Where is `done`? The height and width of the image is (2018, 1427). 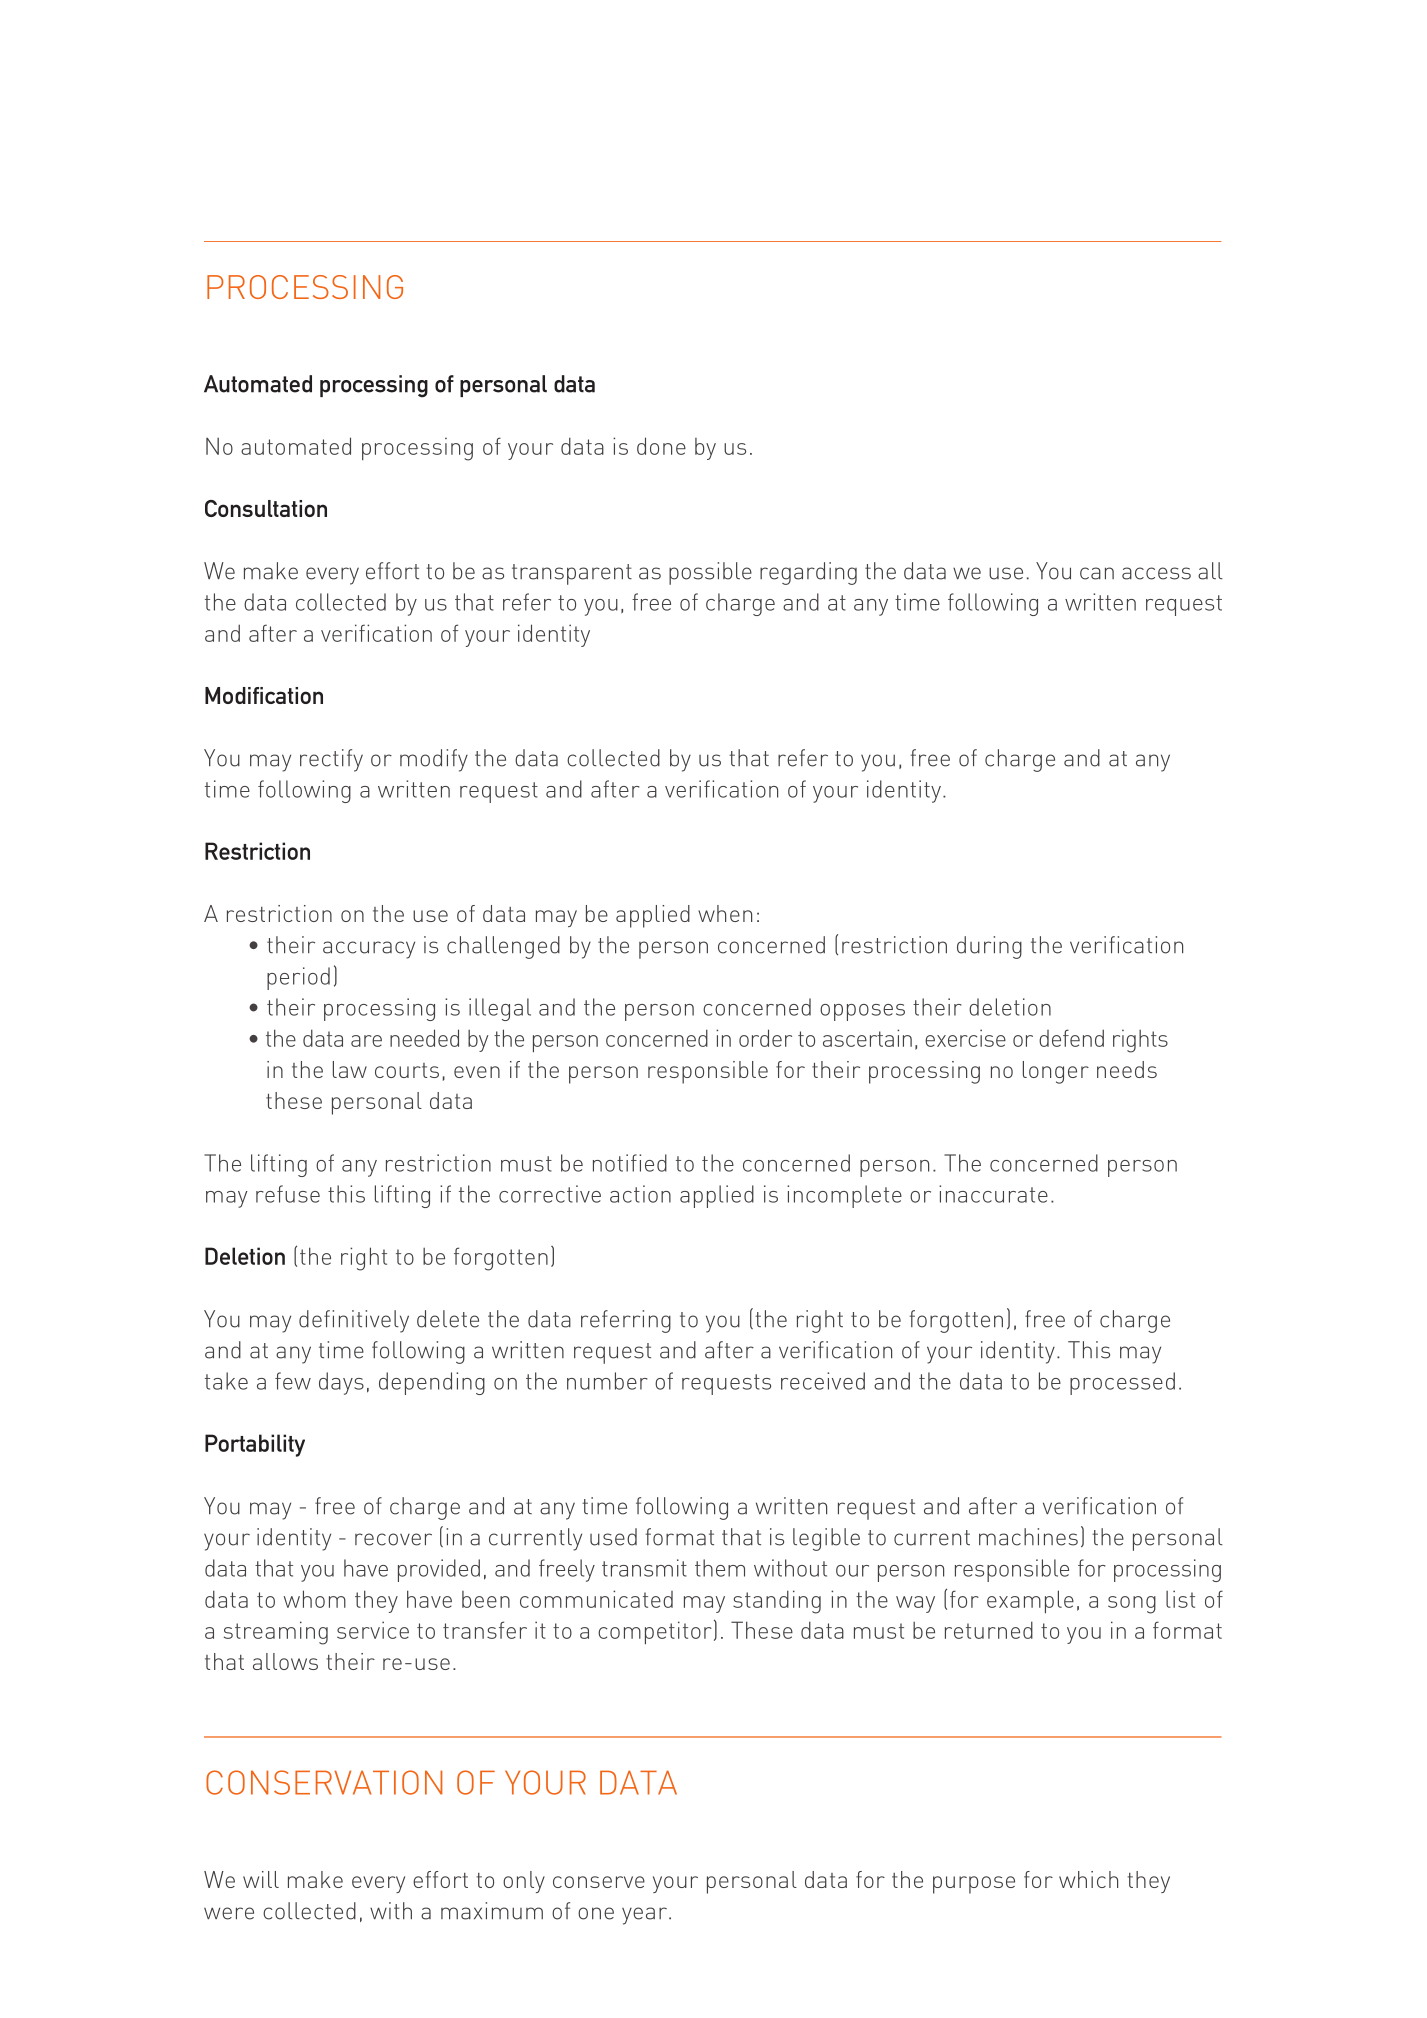 done is located at coordinates (661, 446).
